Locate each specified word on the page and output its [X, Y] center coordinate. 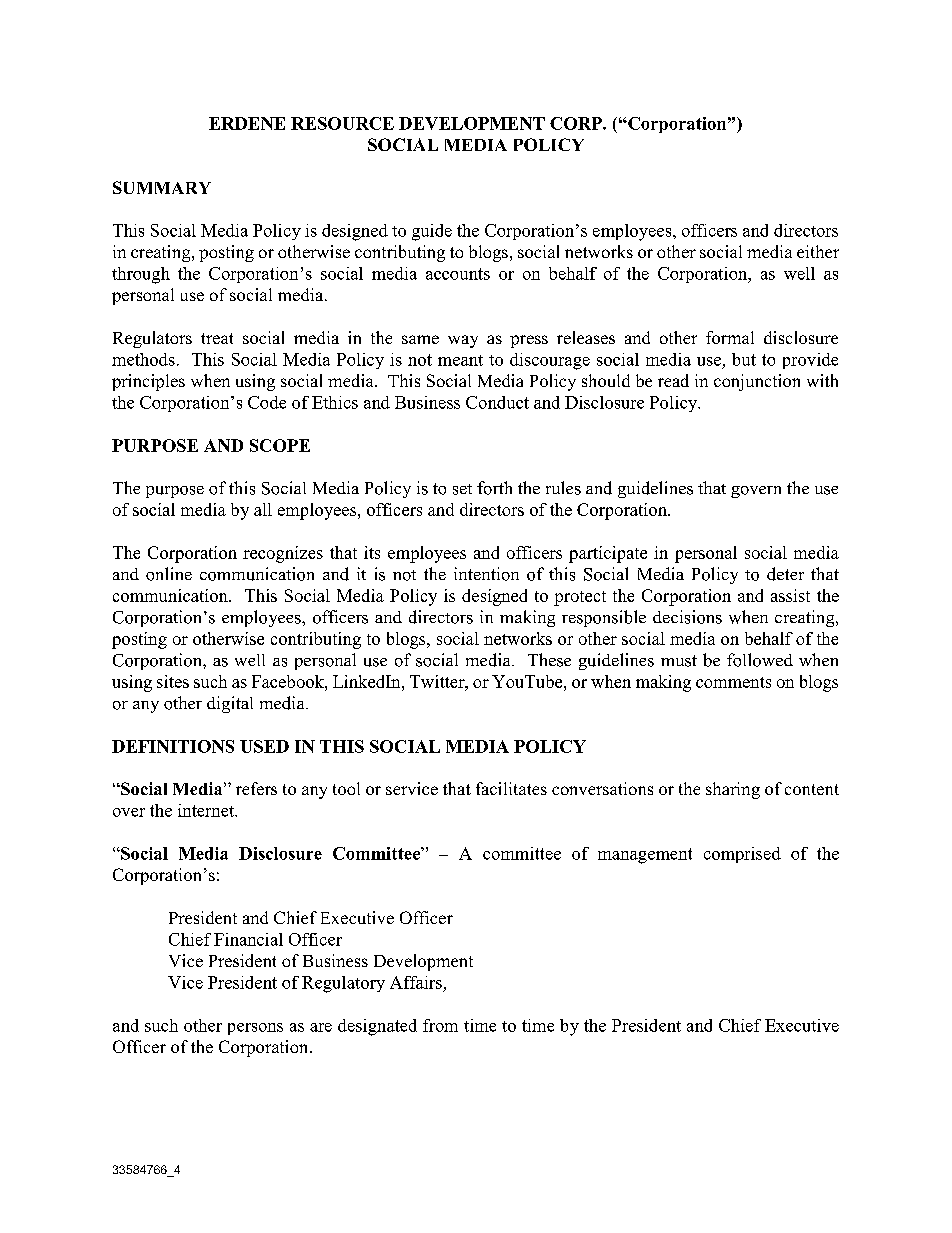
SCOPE [280, 445]
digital [230, 704]
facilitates [511, 788]
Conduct [497, 402]
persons [255, 1029]
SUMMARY [162, 187]
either [818, 251]
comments [733, 682]
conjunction [757, 382]
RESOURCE [342, 123]
